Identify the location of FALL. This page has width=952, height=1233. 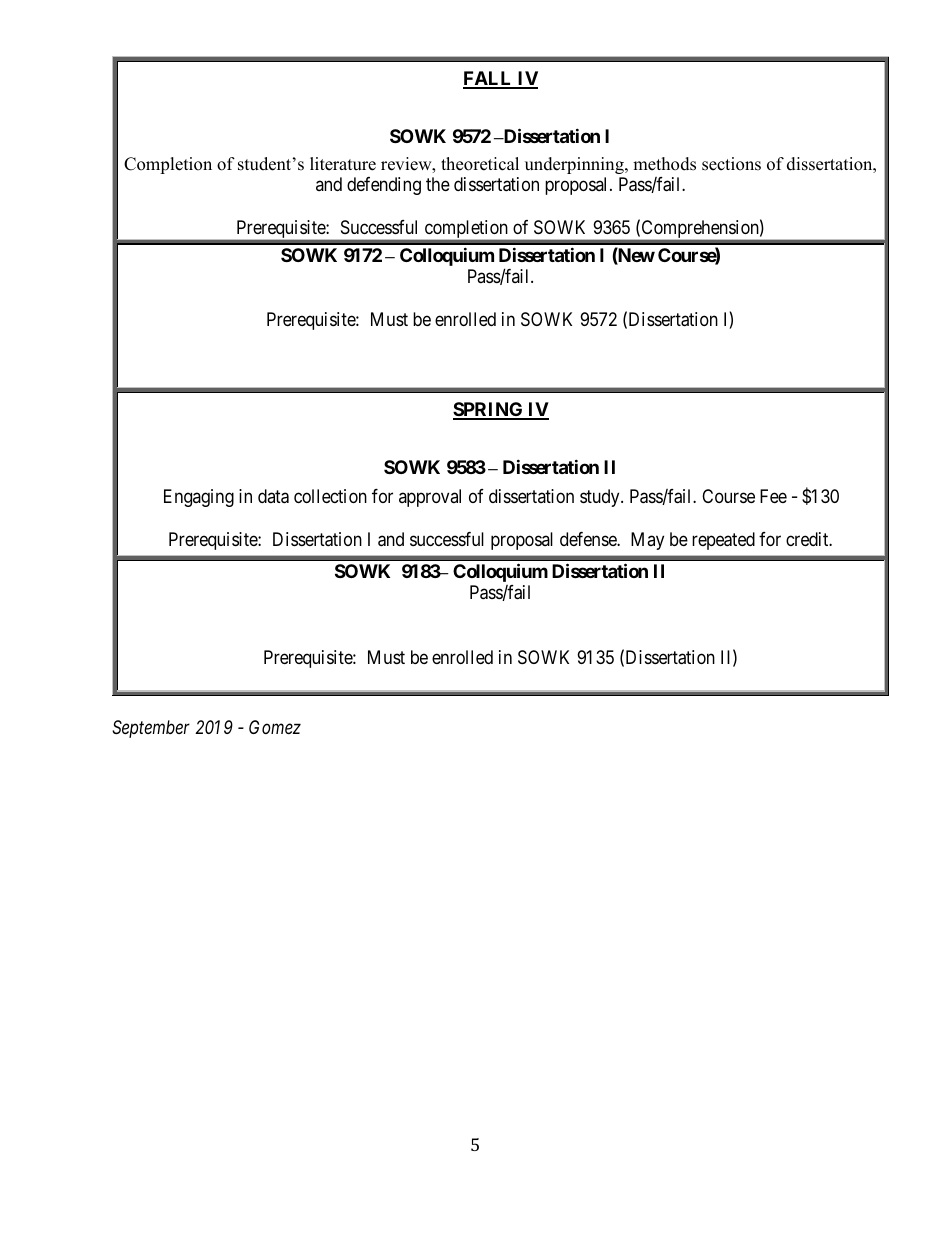
(489, 79).
